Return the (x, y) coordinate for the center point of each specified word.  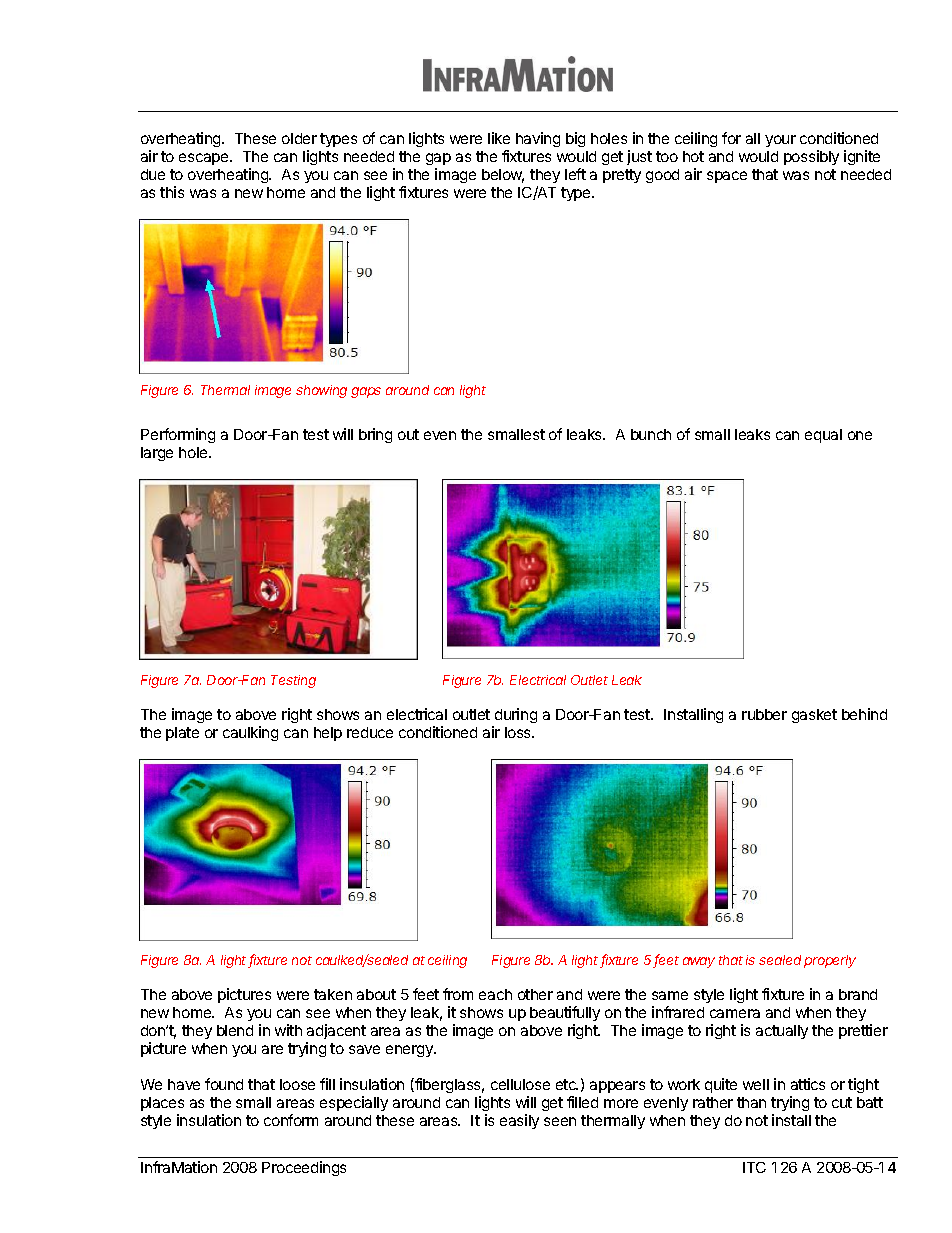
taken (333, 994)
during (515, 717)
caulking (250, 733)
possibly (811, 157)
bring (375, 435)
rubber (764, 714)
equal (823, 436)
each (495, 994)
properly (830, 961)
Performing (178, 435)
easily (519, 1121)
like (499, 138)
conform (291, 1120)
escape (205, 159)
